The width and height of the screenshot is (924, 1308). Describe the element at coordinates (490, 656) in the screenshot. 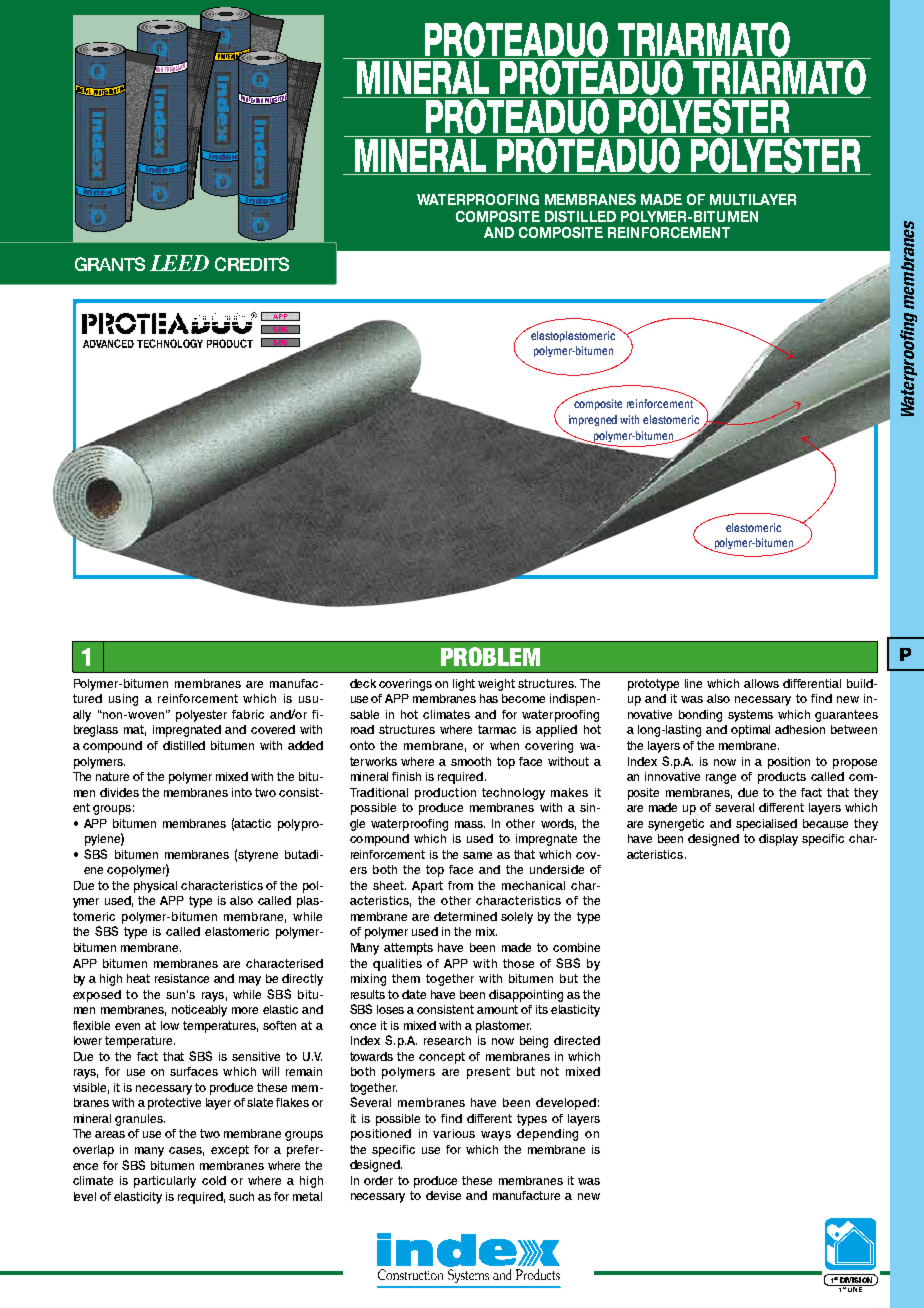

I see `PROBLEM` at that location.
